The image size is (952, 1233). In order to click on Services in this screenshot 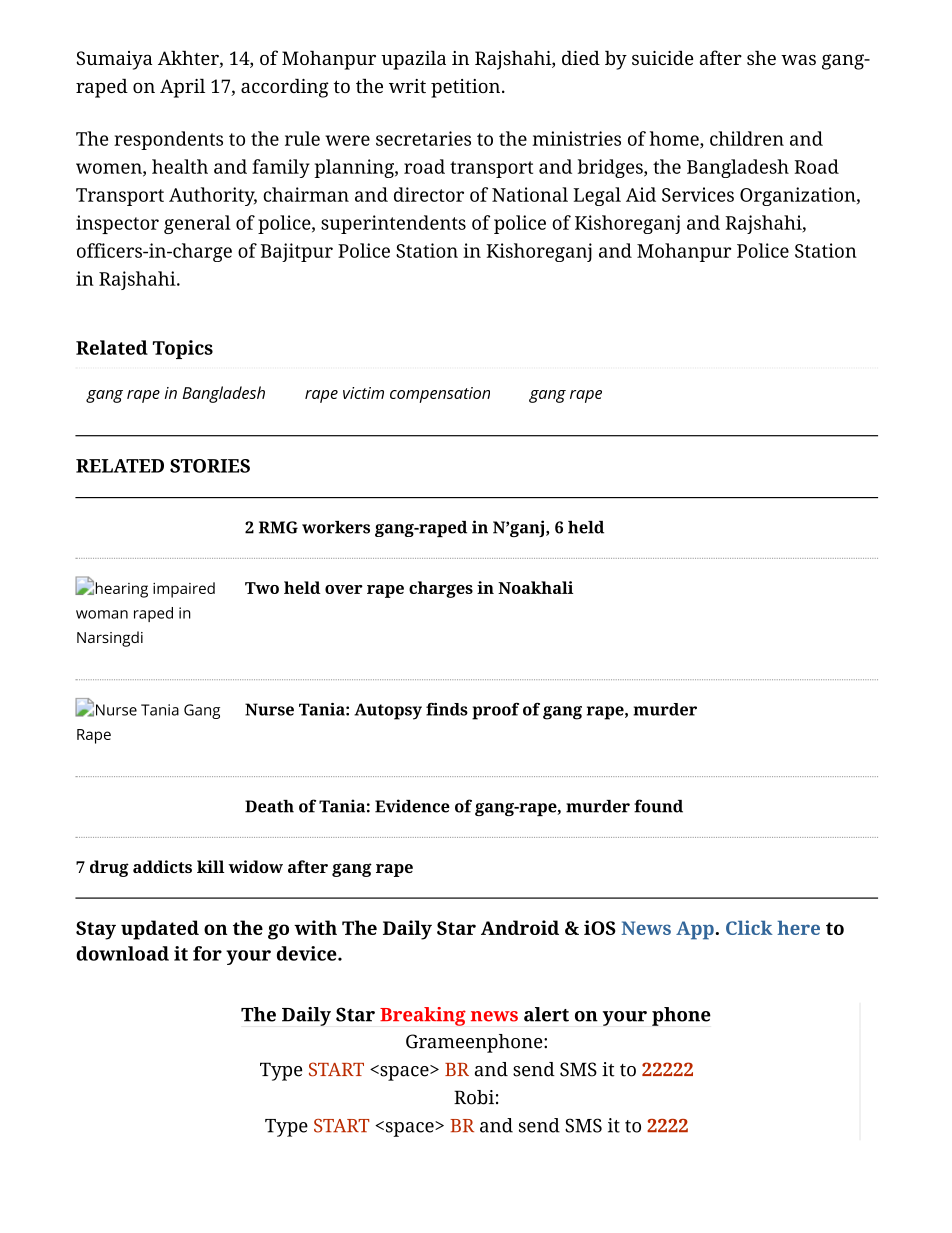, I will do `click(698, 194)`.
